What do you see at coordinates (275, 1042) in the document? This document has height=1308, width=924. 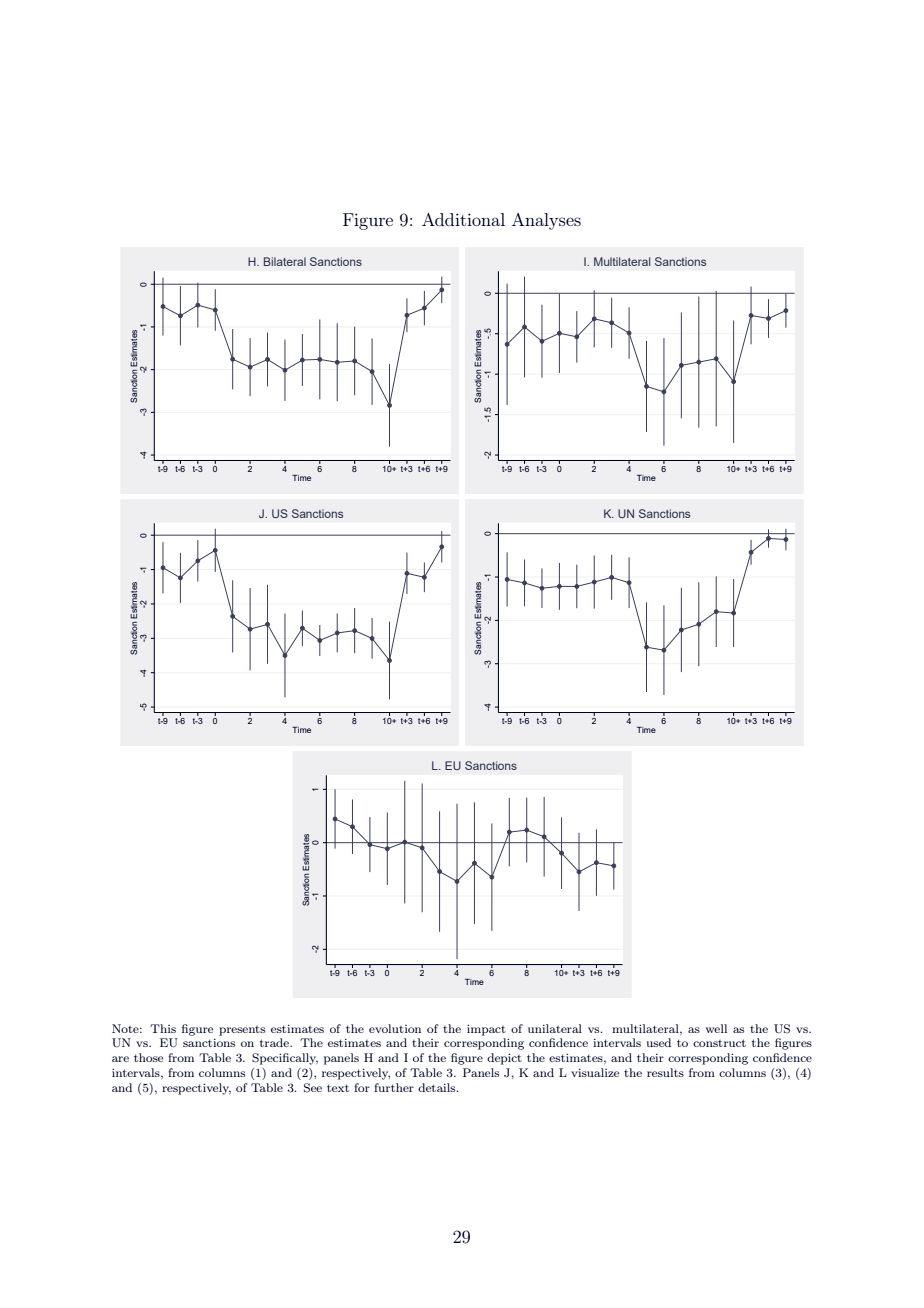 I see `trade` at bounding box center [275, 1042].
